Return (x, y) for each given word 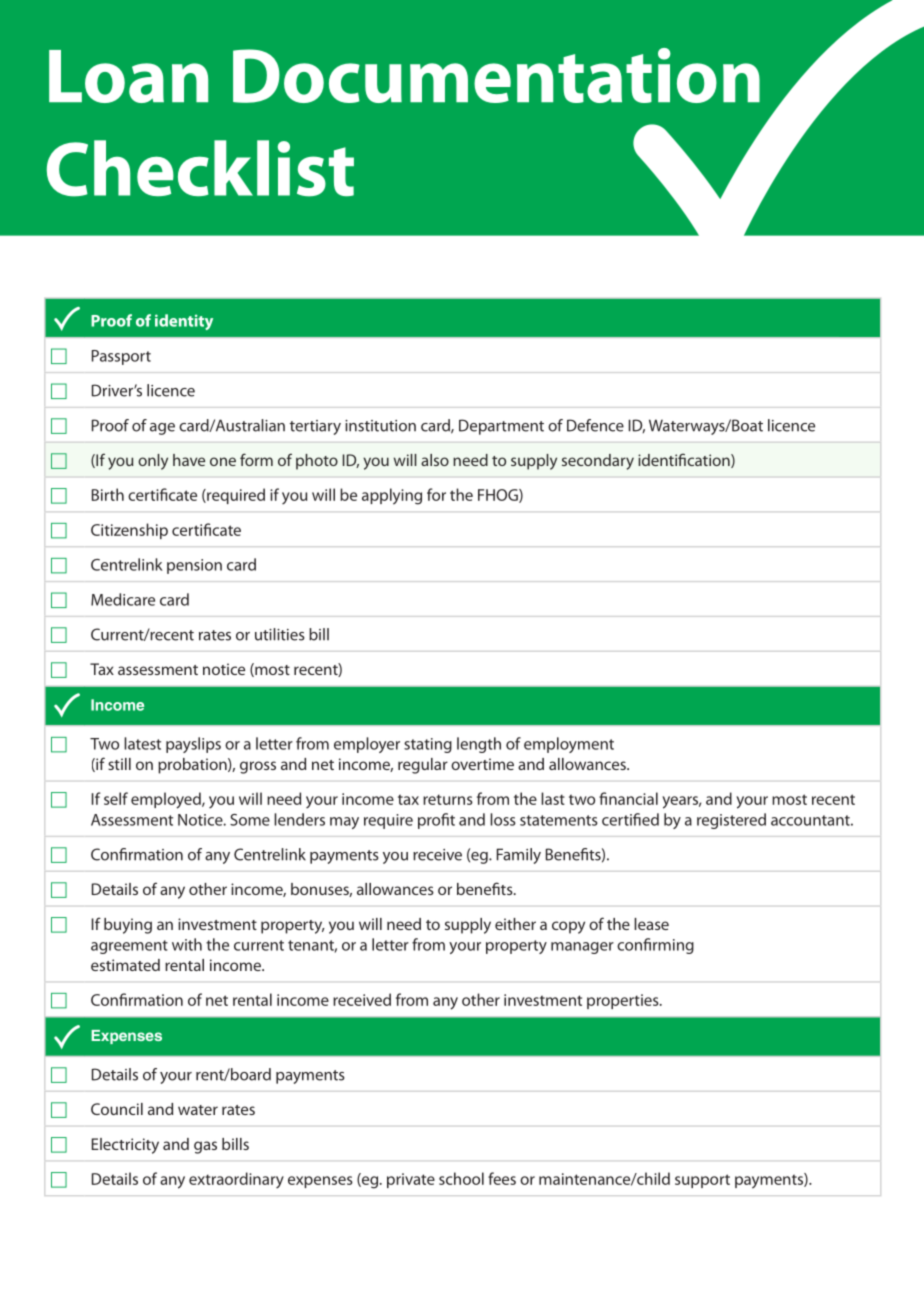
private (411, 1180)
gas (205, 1147)
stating (428, 745)
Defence (595, 425)
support (702, 1181)
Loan (128, 76)
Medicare (123, 599)
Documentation (496, 75)
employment (569, 745)
